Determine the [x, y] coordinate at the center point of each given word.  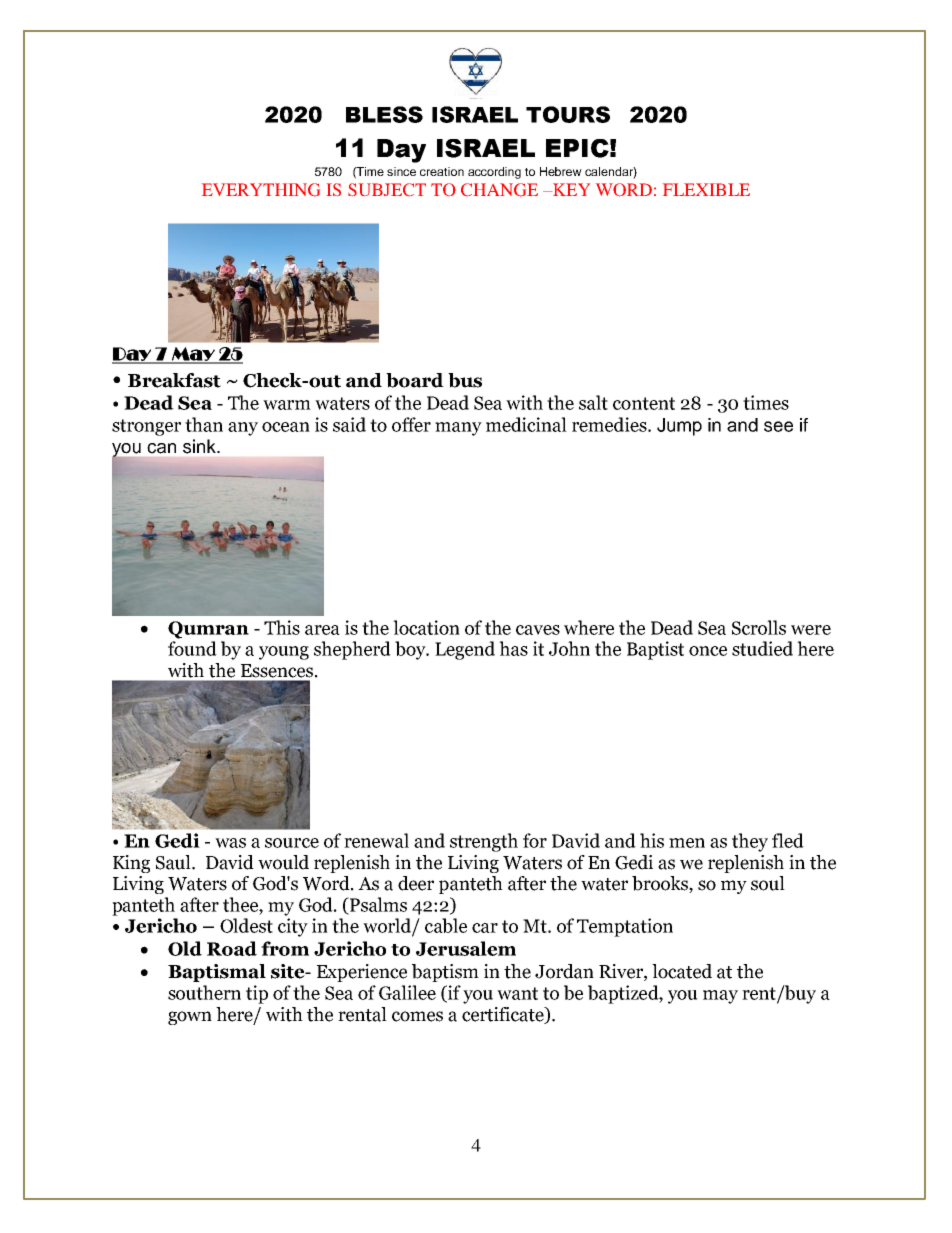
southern [204, 992]
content [644, 403]
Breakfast [174, 380]
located [682, 971]
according [494, 173]
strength [484, 842]
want [517, 993]
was [230, 843]
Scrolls [759, 627]
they [750, 842]
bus [465, 380]
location [426, 627]
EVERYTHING [261, 190]
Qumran [208, 630]
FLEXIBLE [706, 189]
